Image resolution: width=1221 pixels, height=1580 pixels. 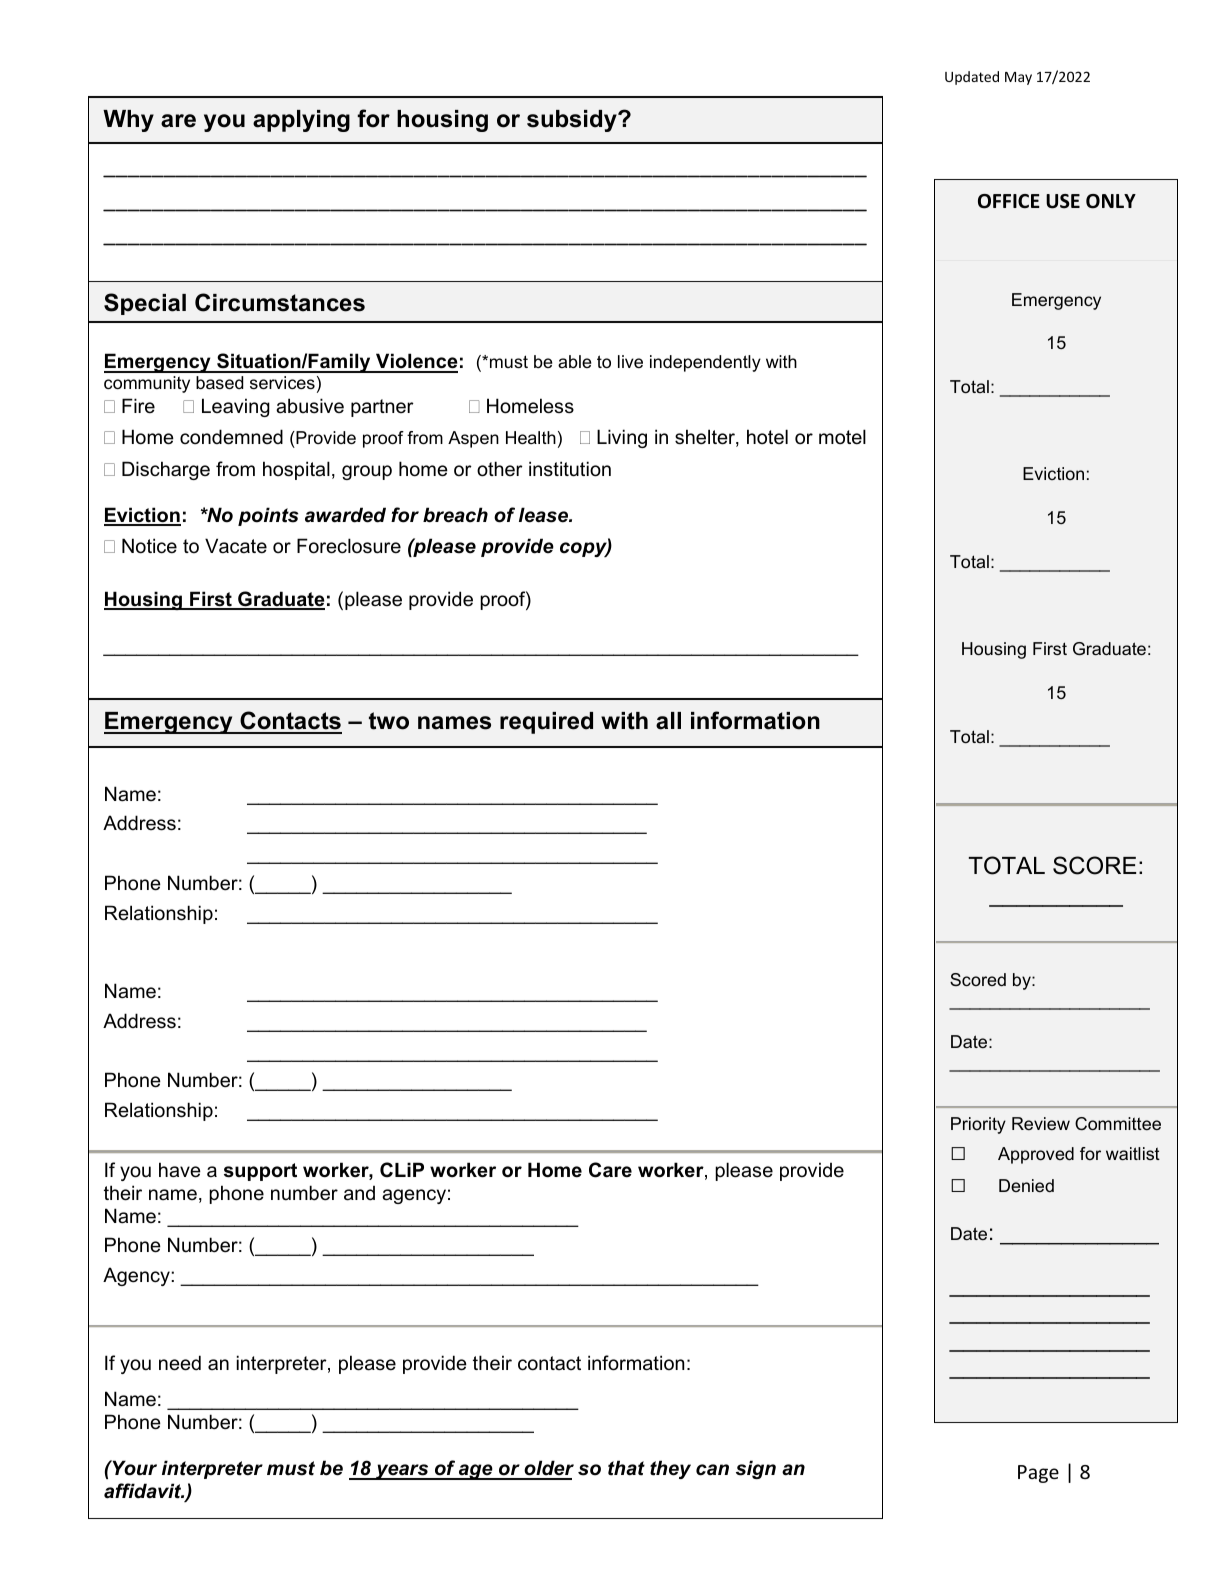 I want to click on live, so click(x=630, y=361).
